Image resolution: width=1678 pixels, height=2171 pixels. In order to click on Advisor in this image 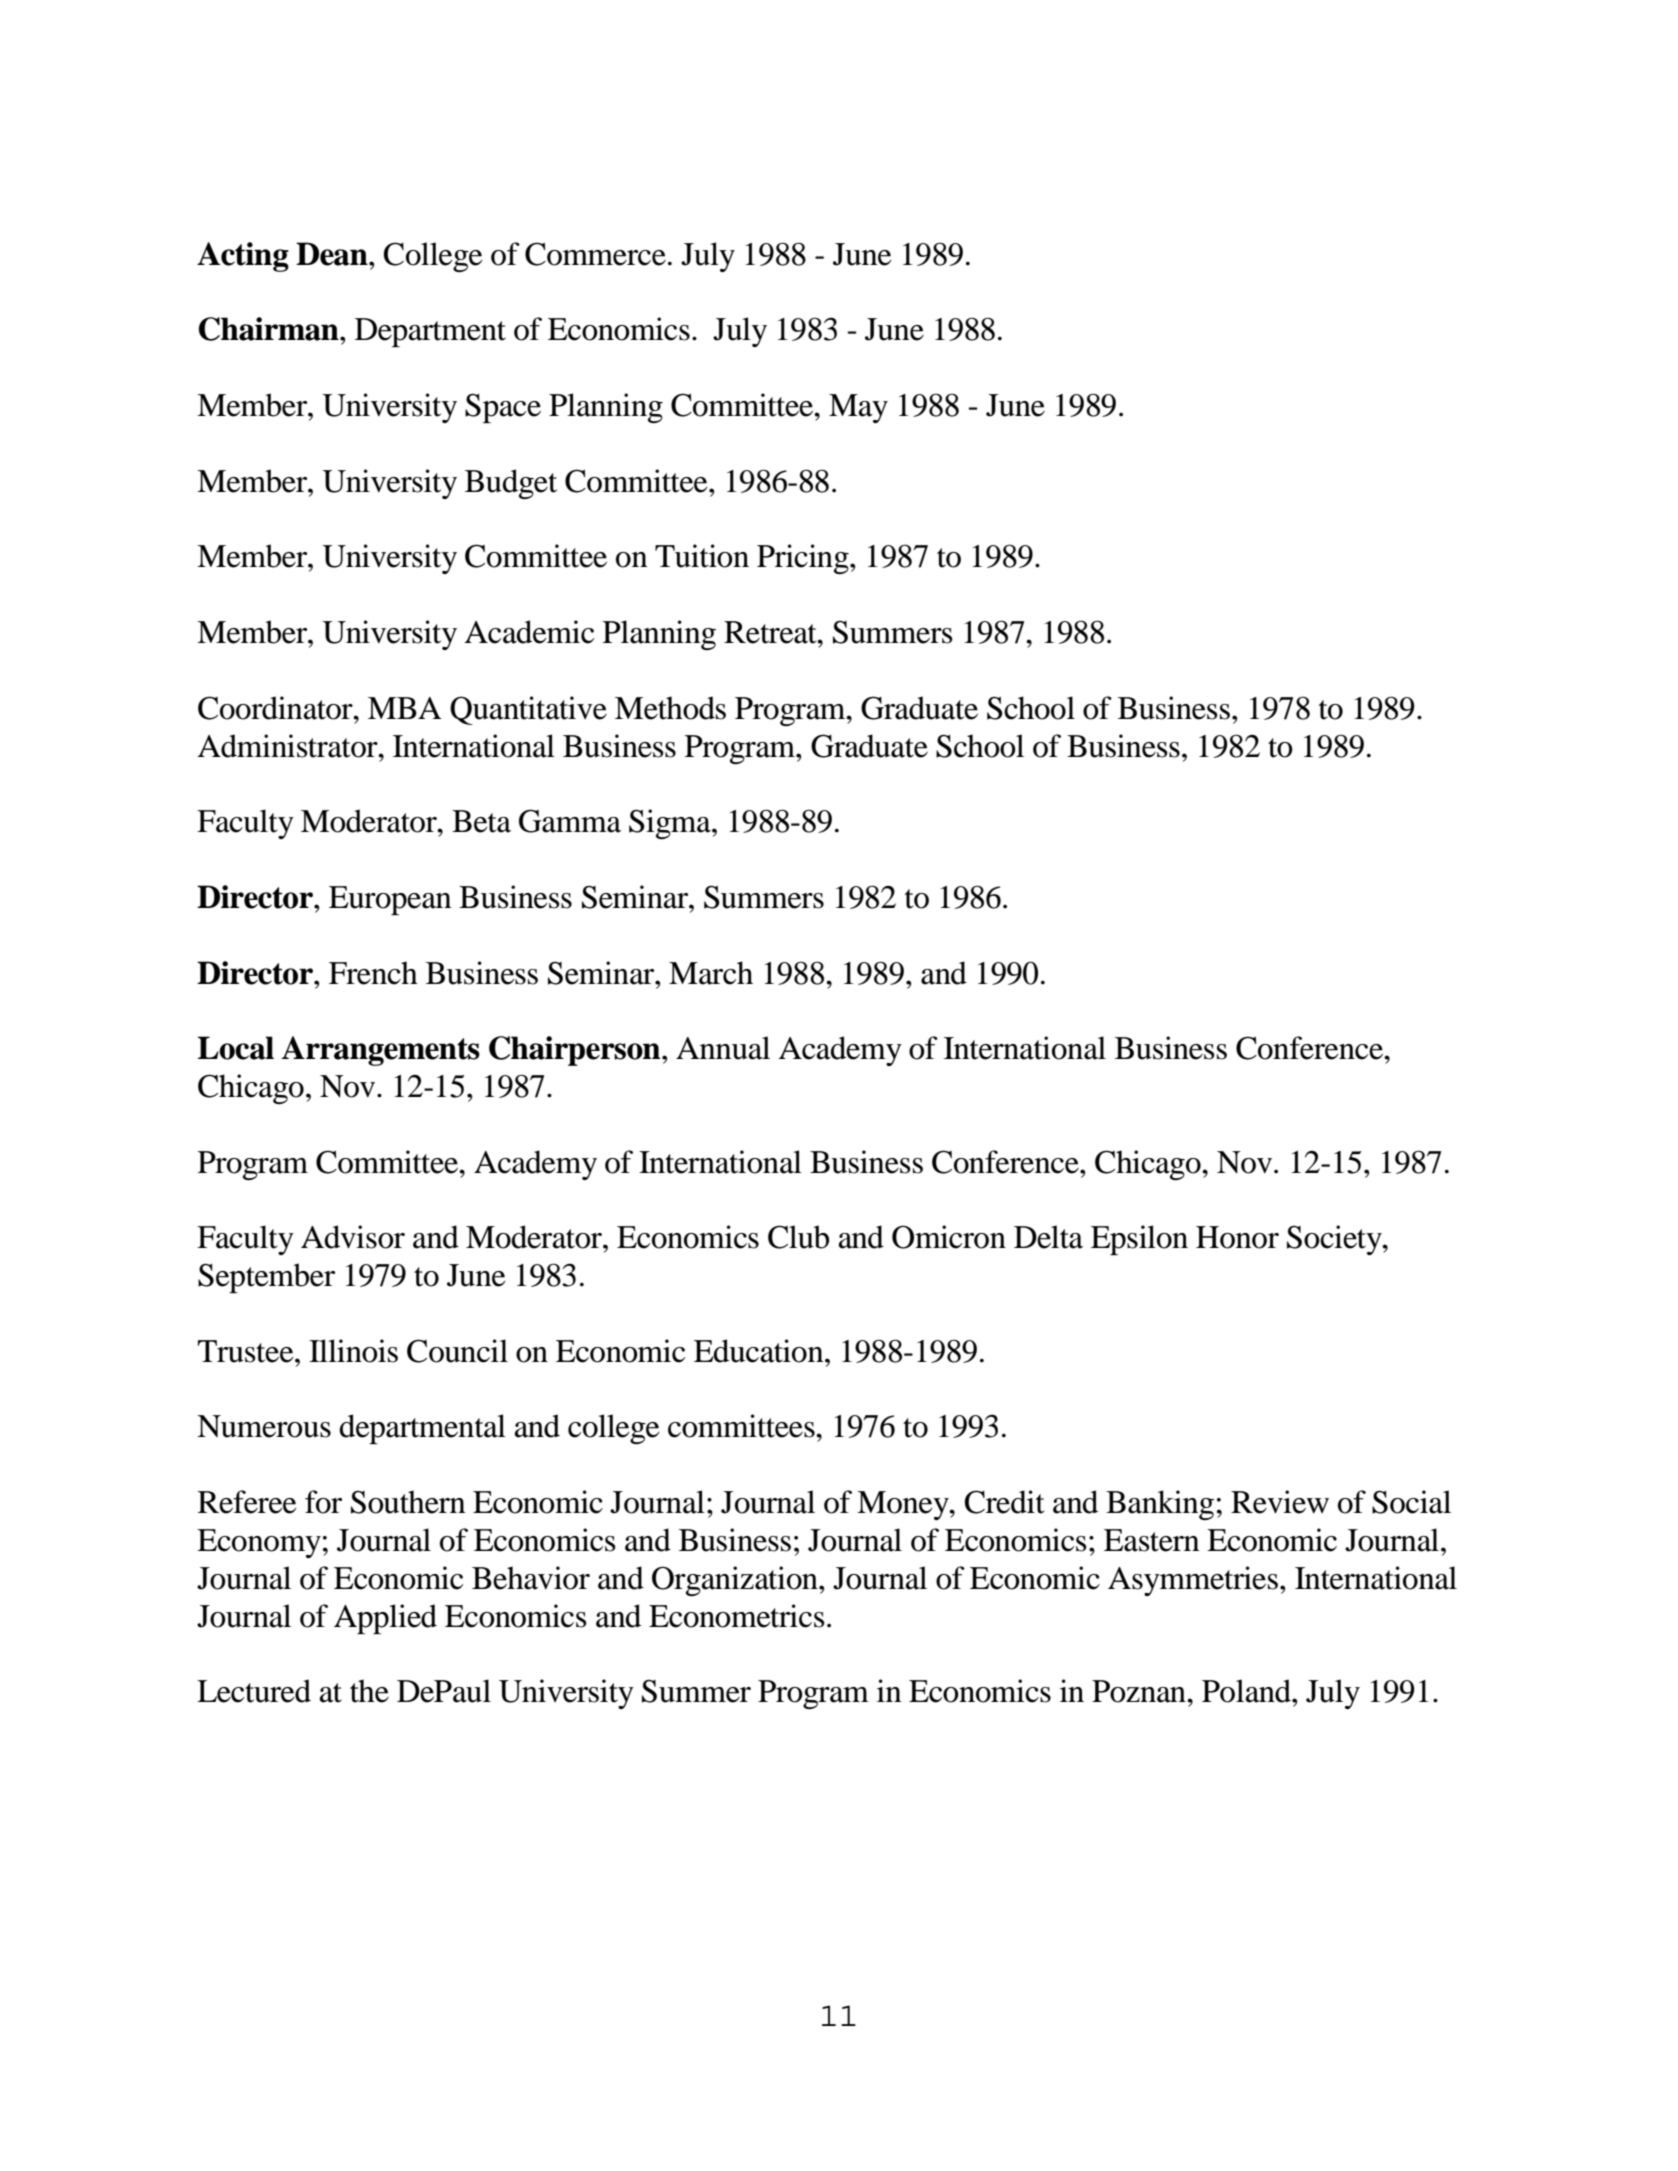, I will do `click(353, 1237)`.
